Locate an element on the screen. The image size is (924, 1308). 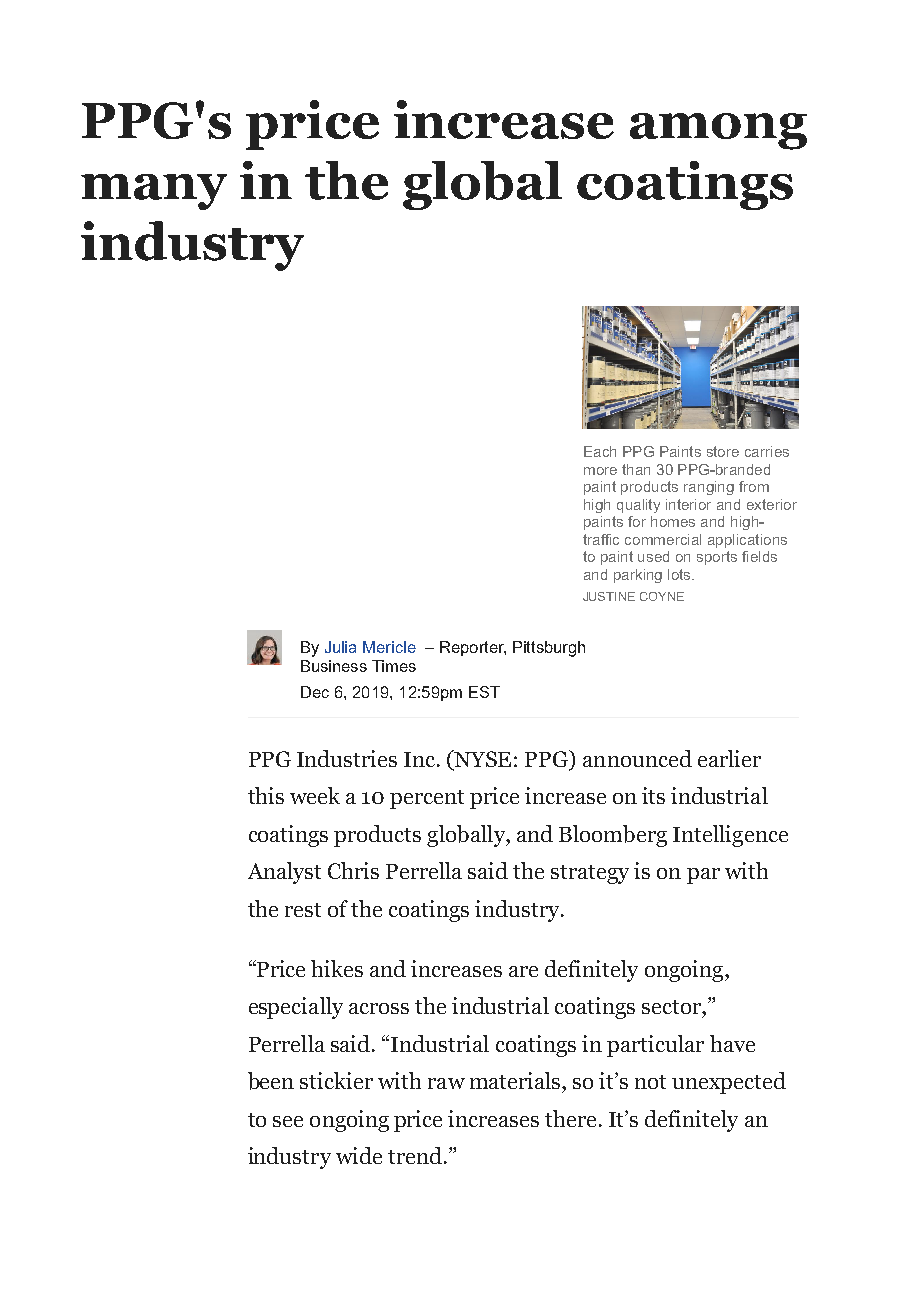
store is located at coordinates (723, 451).
